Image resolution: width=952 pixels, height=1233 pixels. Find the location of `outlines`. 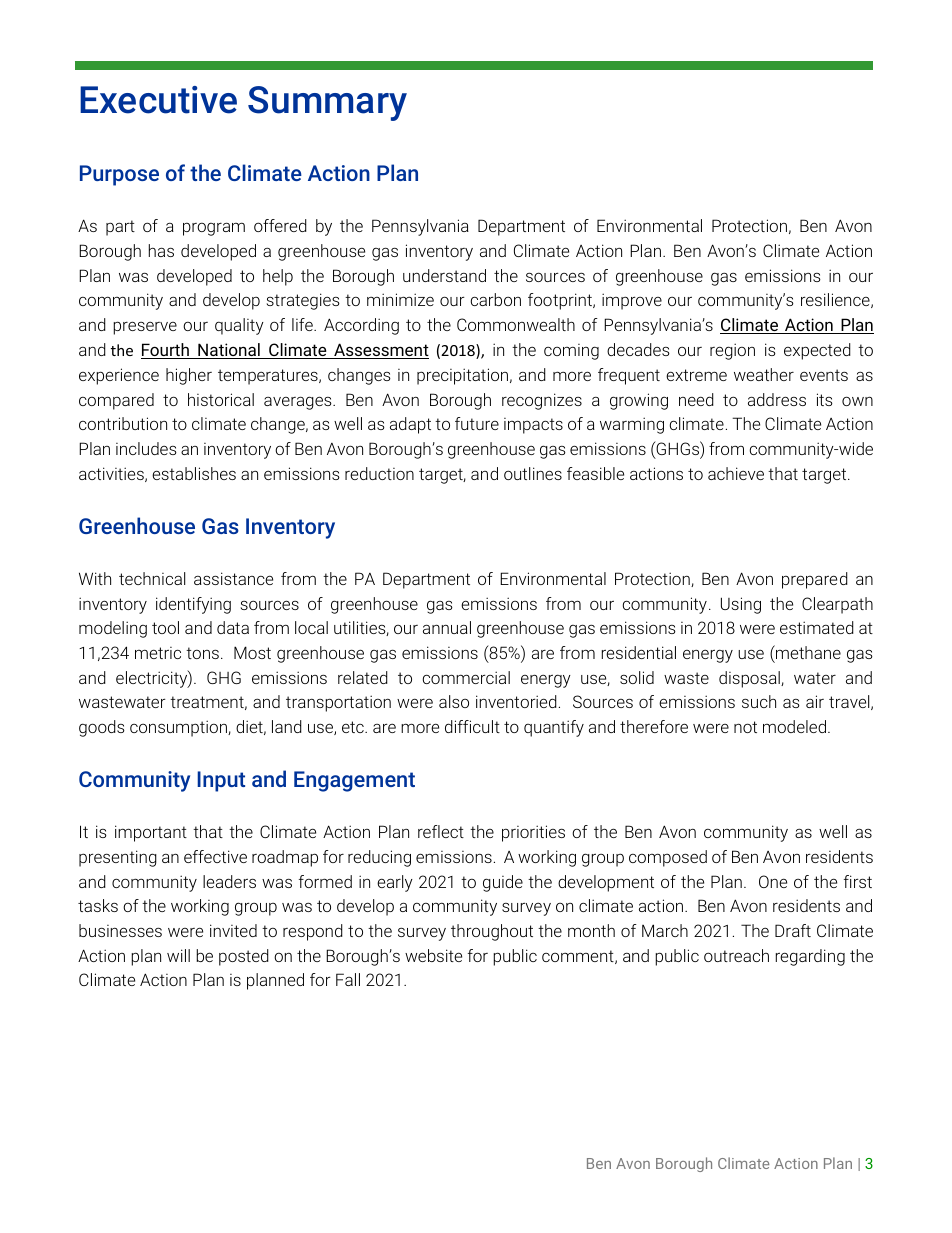

outlines is located at coordinates (533, 473).
